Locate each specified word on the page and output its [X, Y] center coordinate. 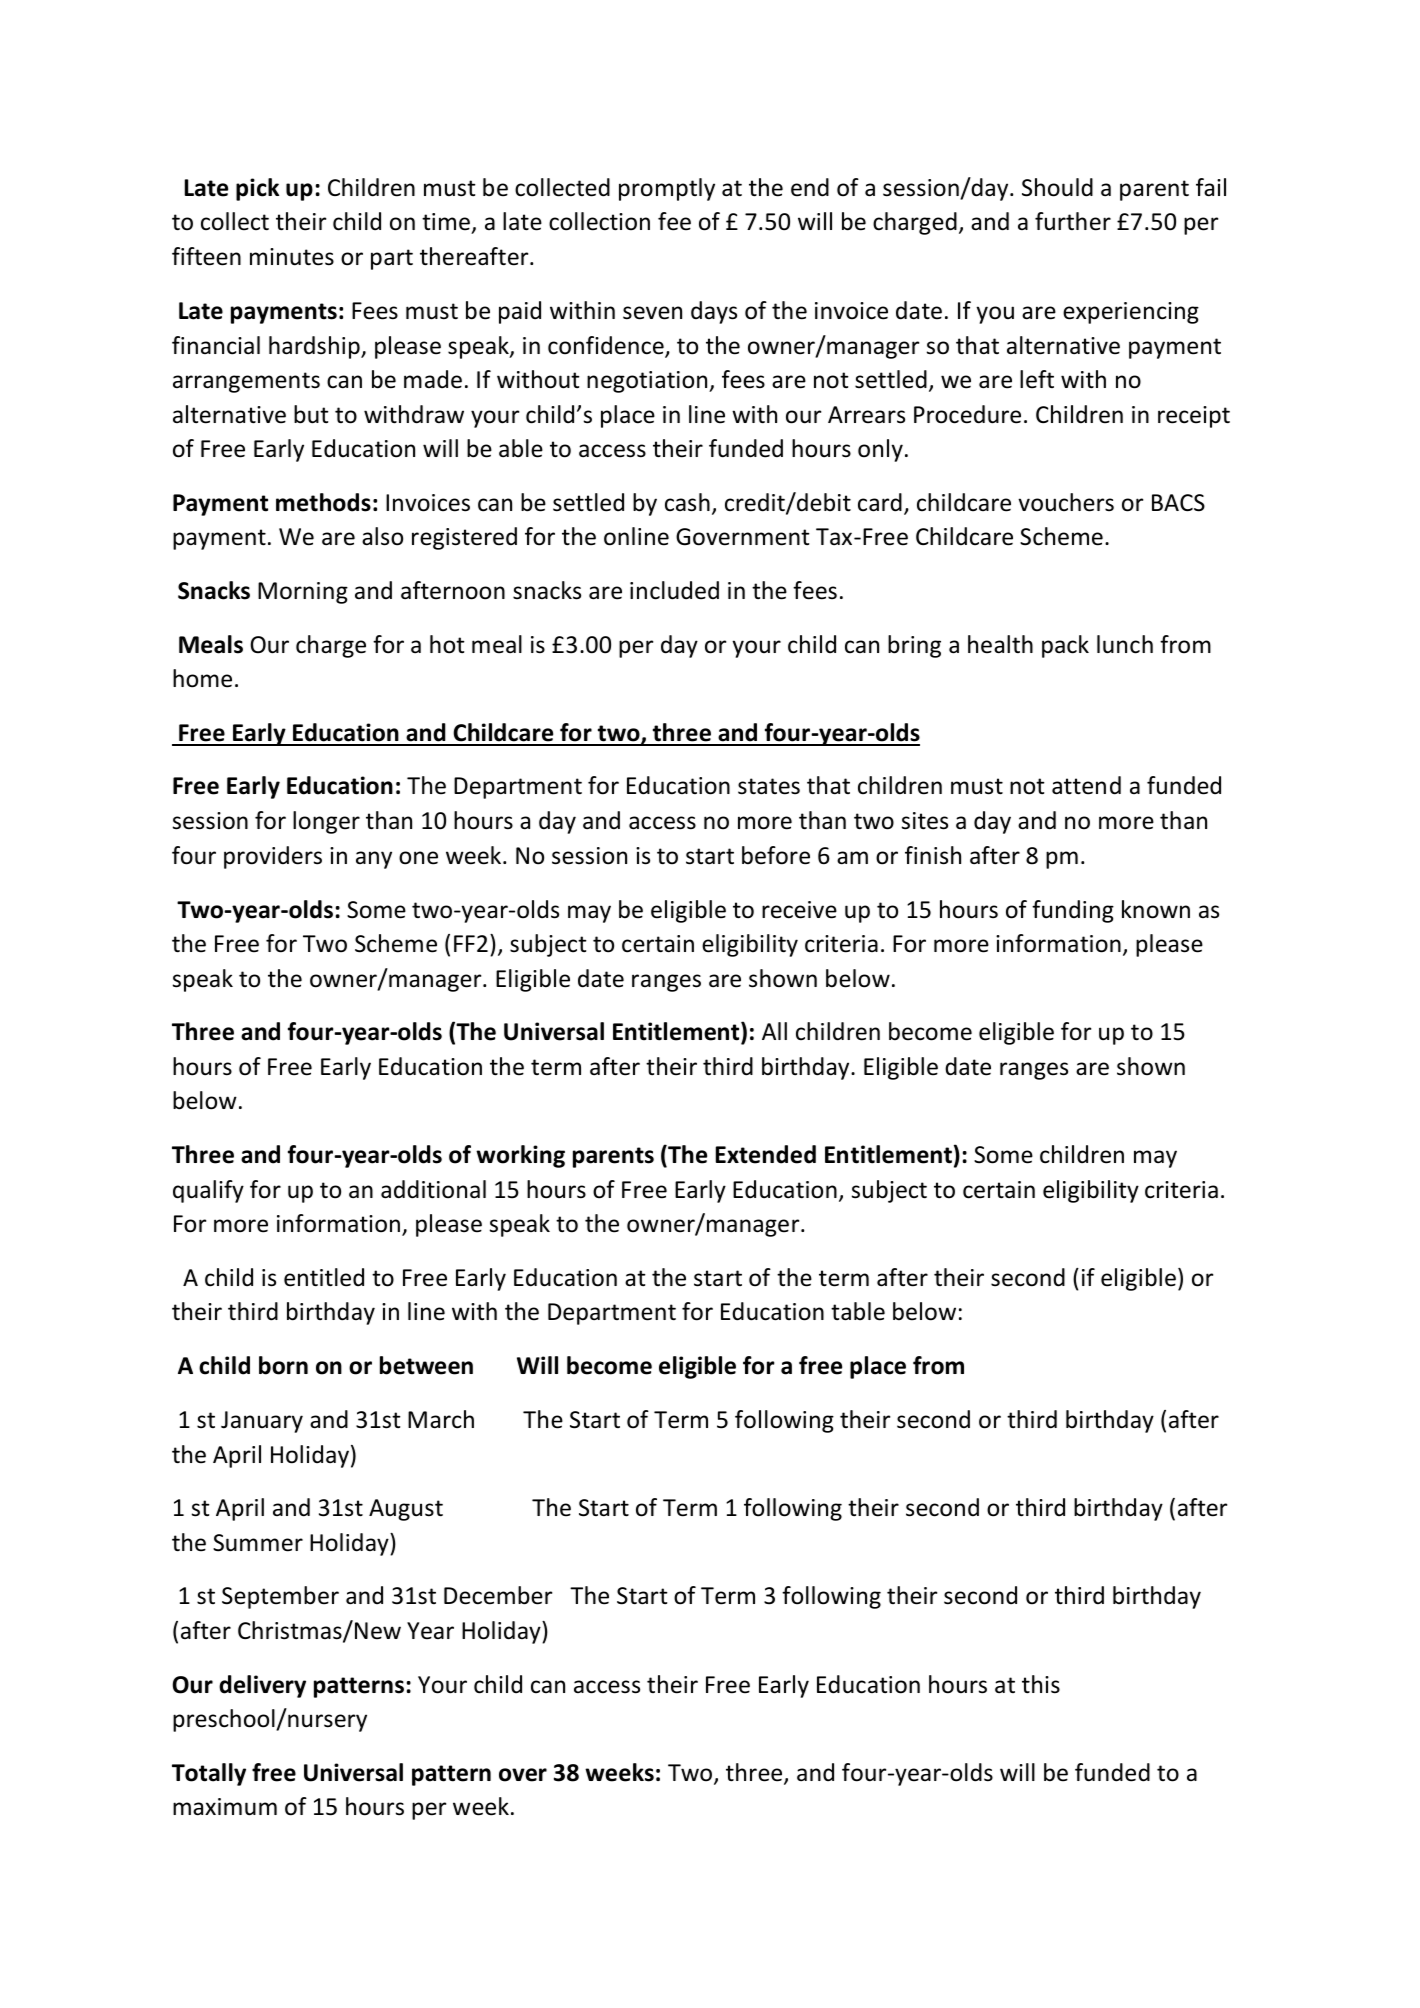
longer [326, 822]
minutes [292, 257]
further [1073, 221]
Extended [766, 1154]
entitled [324, 1277]
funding [1073, 911]
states [769, 786]
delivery [262, 1686]
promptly [667, 189]
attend [1086, 785]
